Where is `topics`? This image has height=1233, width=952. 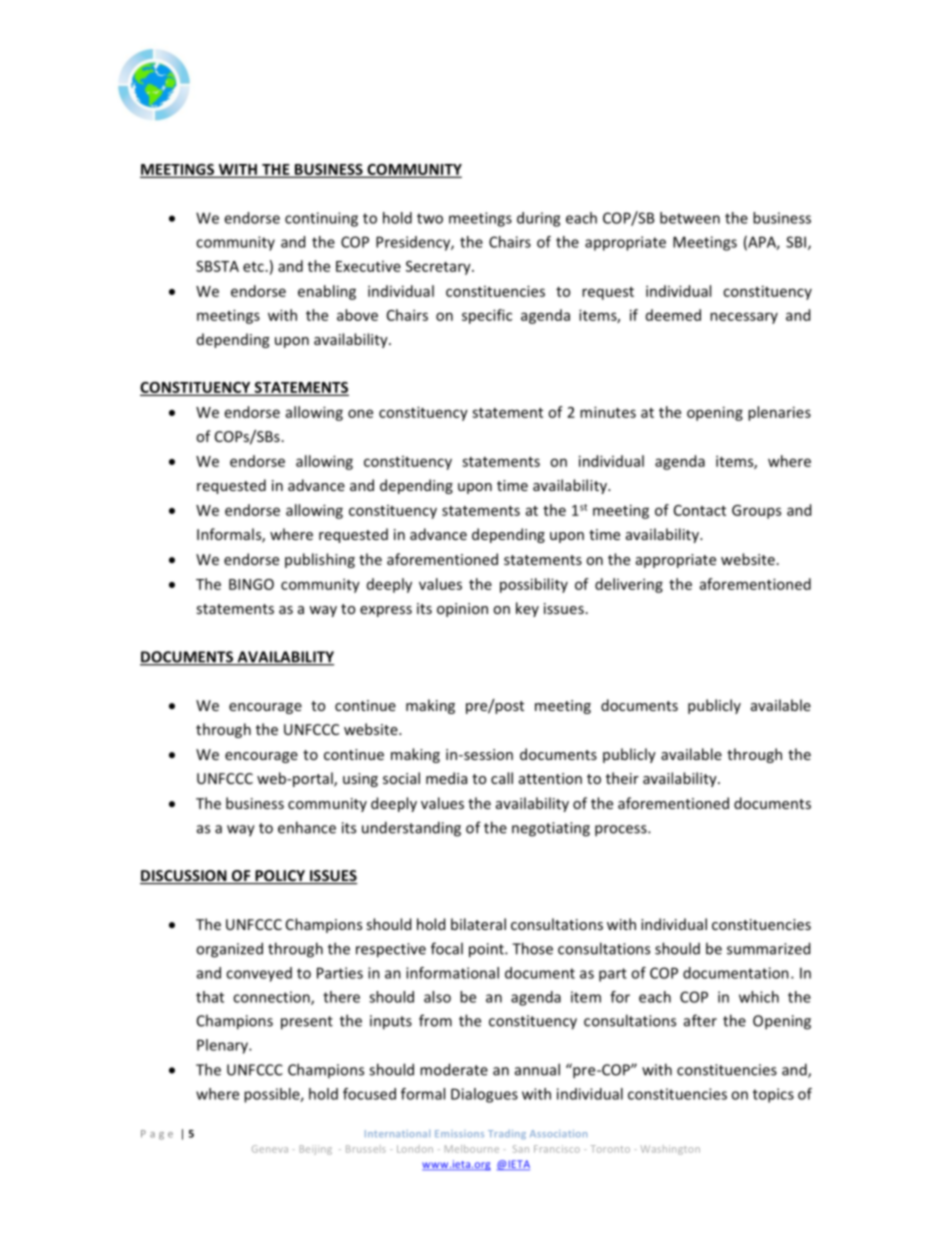
topics is located at coordinates (773, 1095).
